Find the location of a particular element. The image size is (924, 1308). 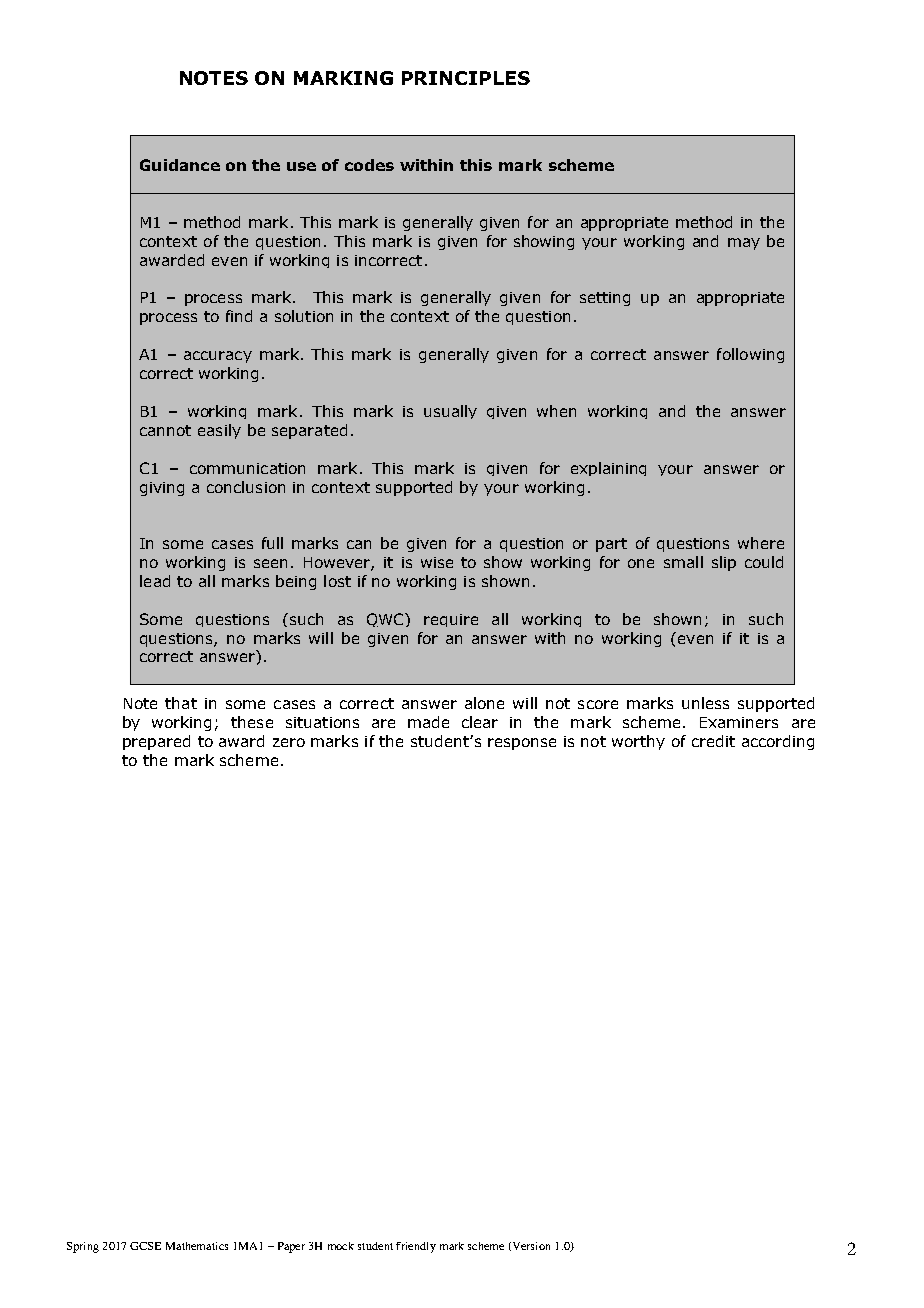

credit is located at coordinates (713, 741).
